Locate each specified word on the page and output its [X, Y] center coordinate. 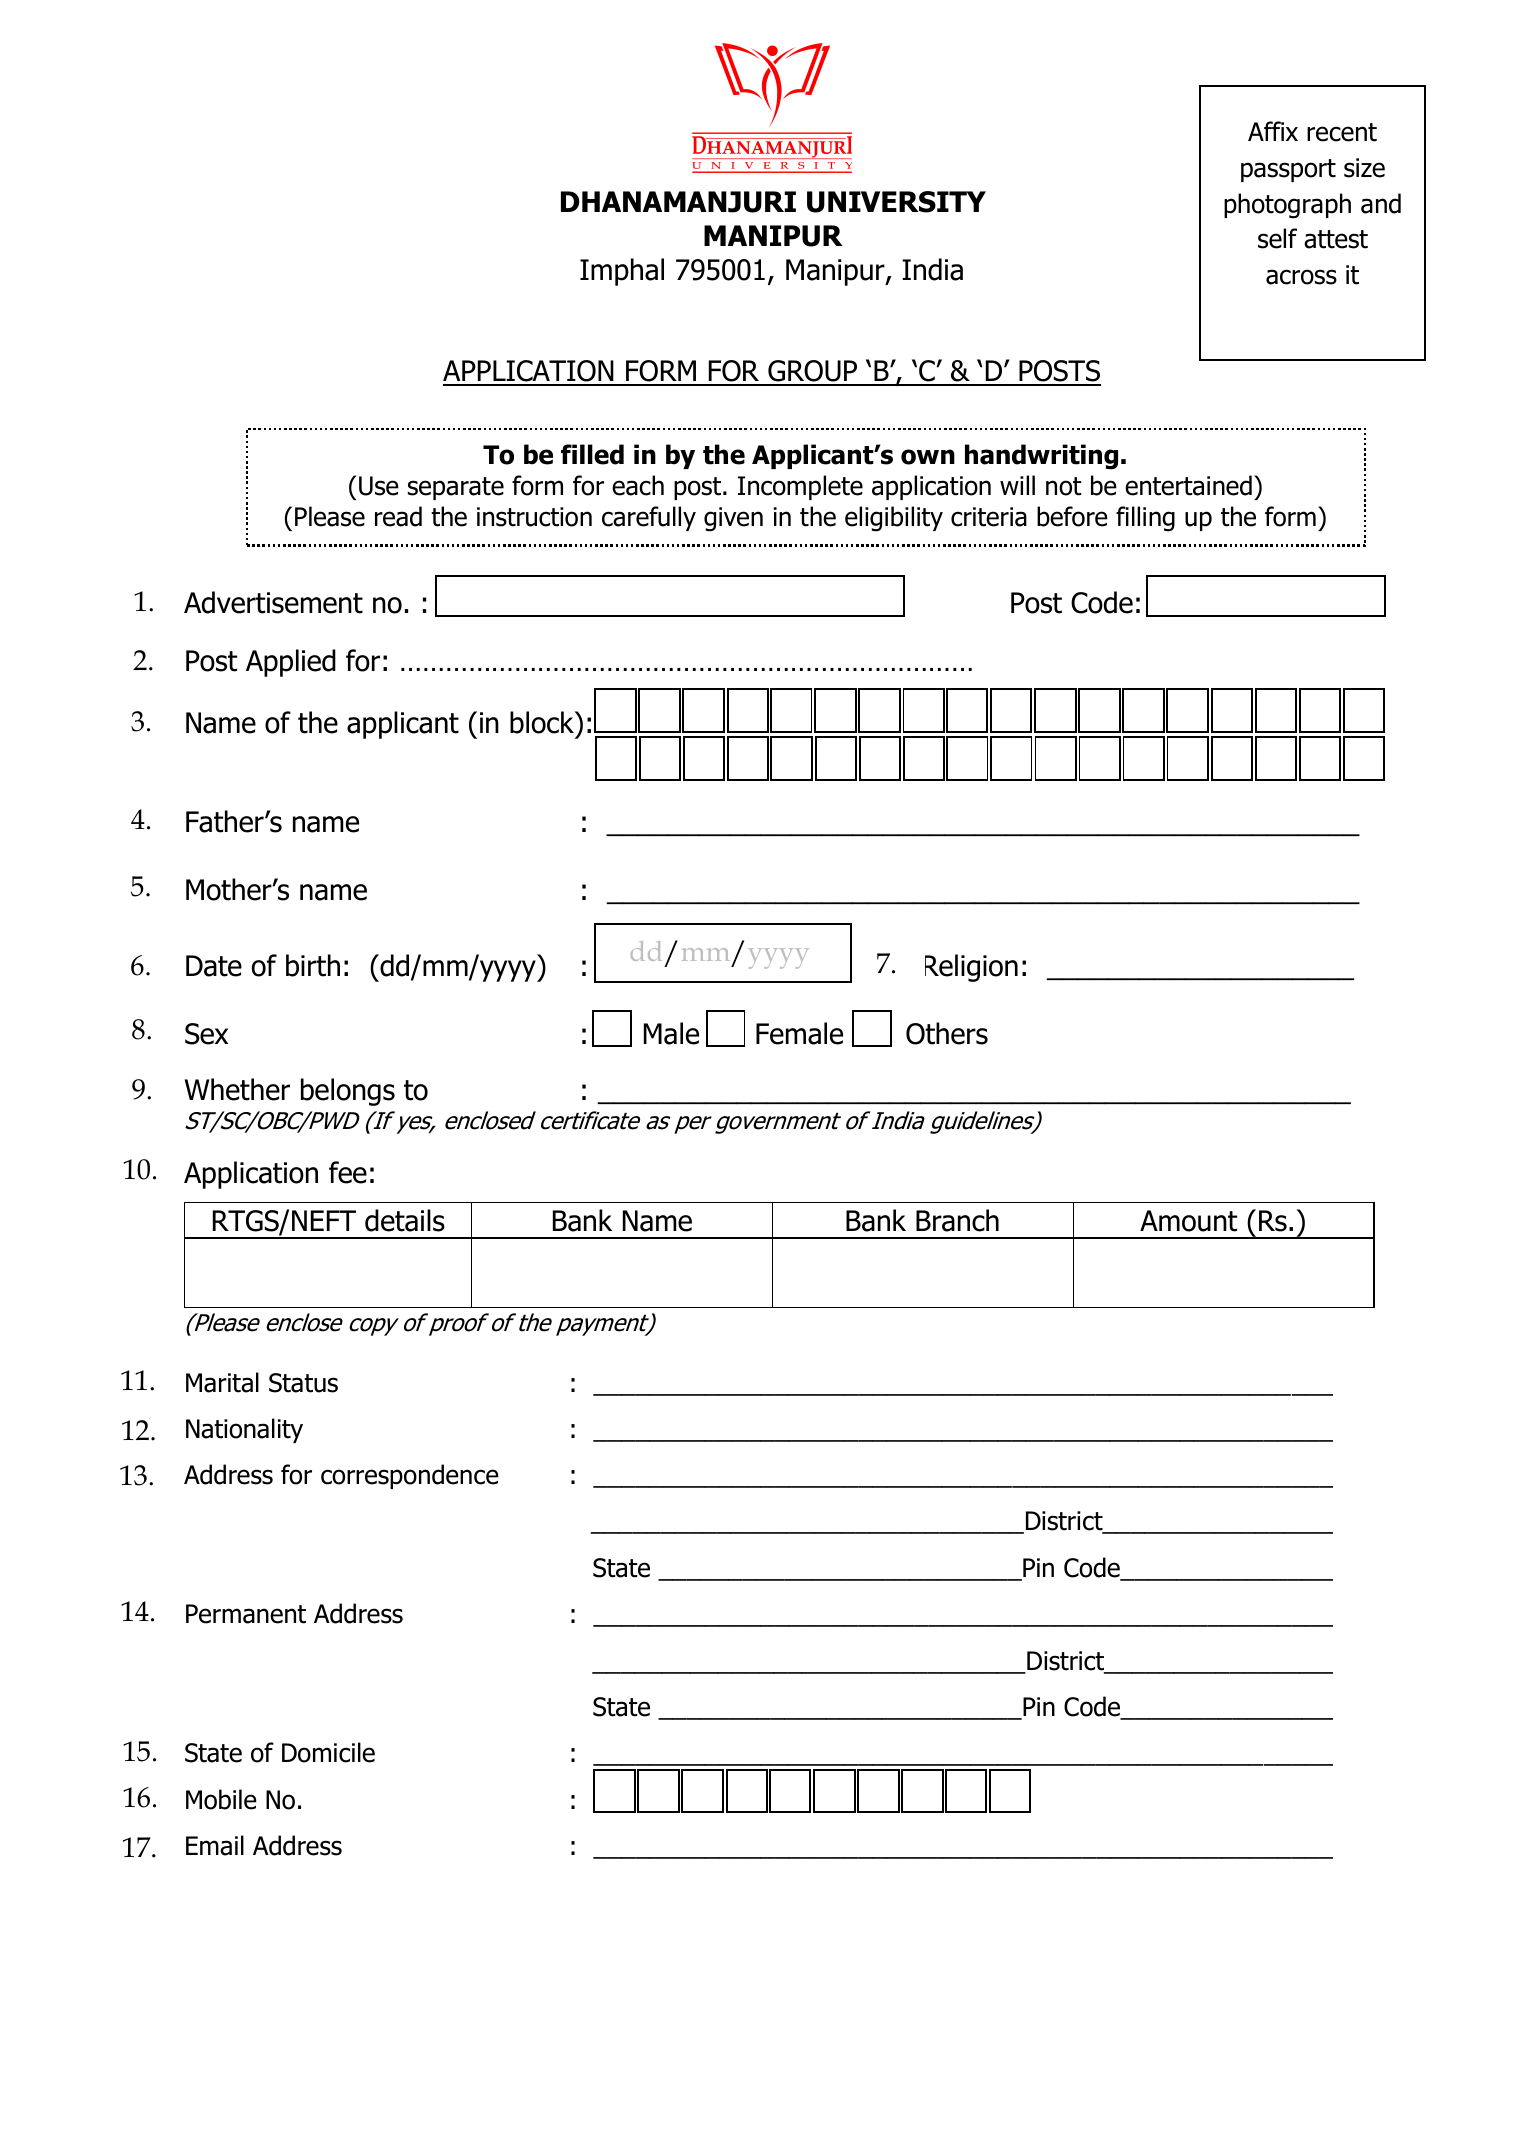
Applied [291, 663]
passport [1288, 170]
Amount [1188, 1221]
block [543, 722]
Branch [957, 1220]
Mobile [221, 1799]
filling [1145, 519]
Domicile [328, 1752]
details [405, 1220]
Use [379, 486]
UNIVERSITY [896, 202]
